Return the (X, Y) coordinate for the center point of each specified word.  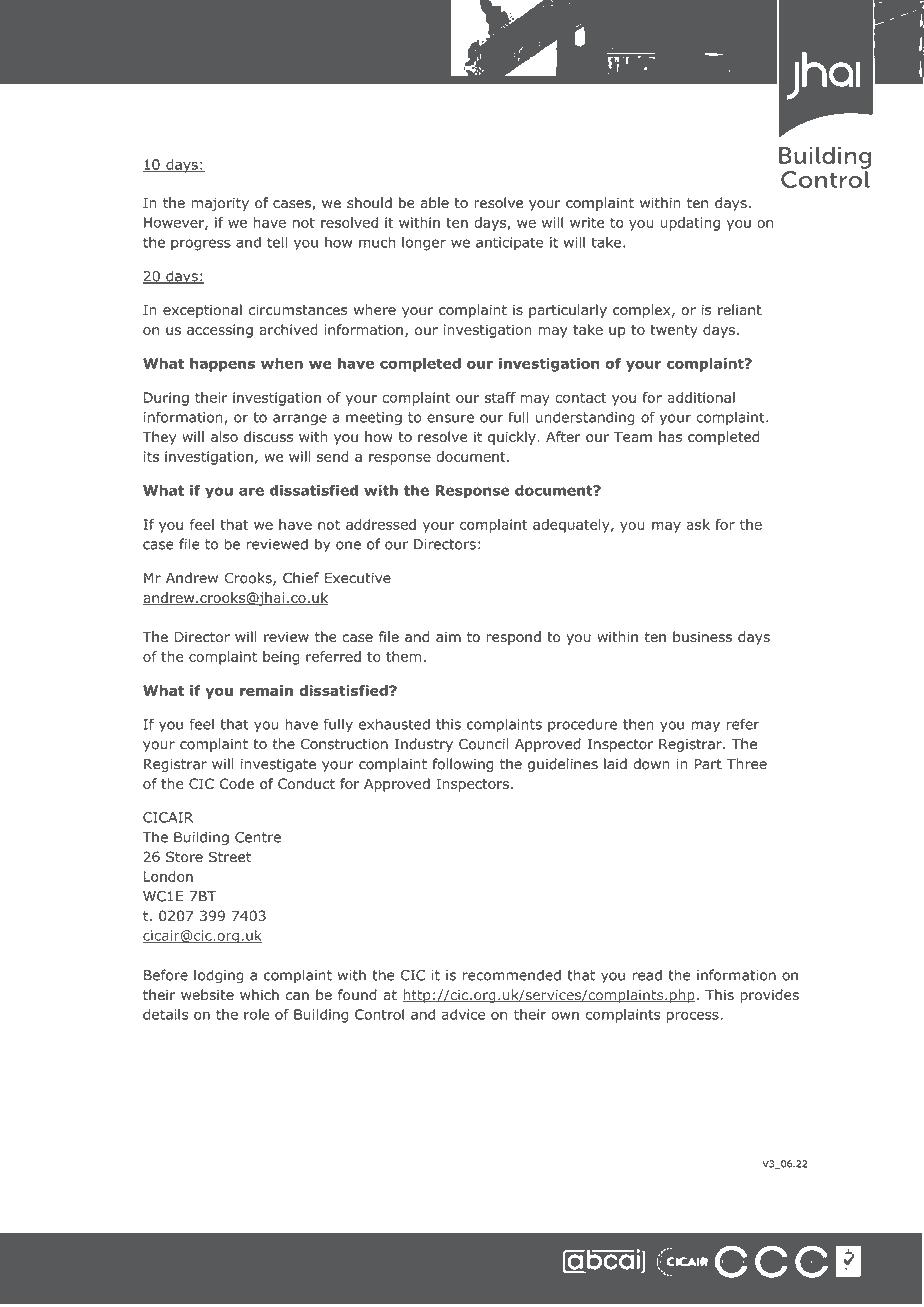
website (207, 995)
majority (220, 204)
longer (424, 244)
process (694, 1017)
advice (463, 1014)
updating (690, 224)
